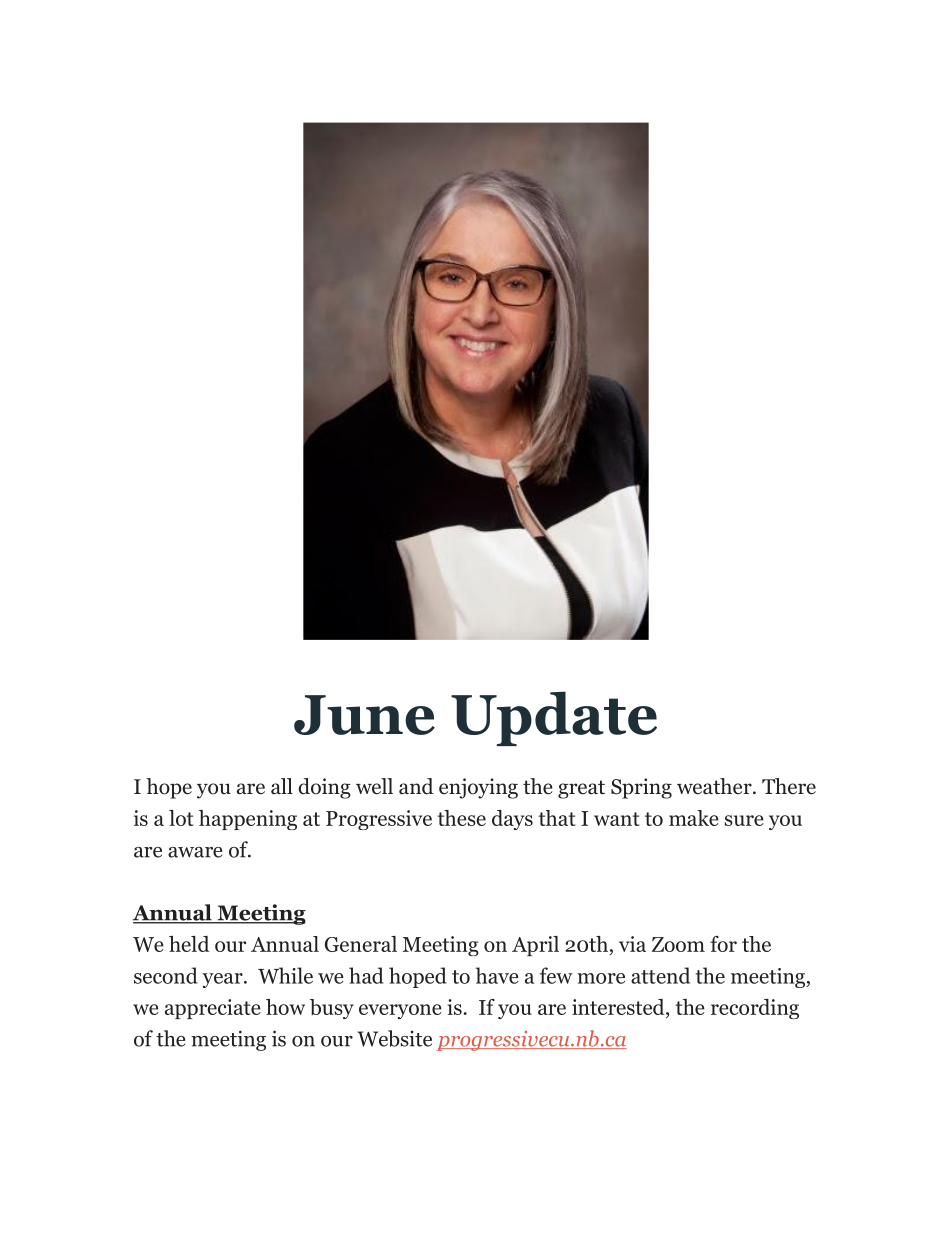  What do you see at coordinates (213, 1009) in the image?
I see `appreciate` at bounding box center [213, 1009].
